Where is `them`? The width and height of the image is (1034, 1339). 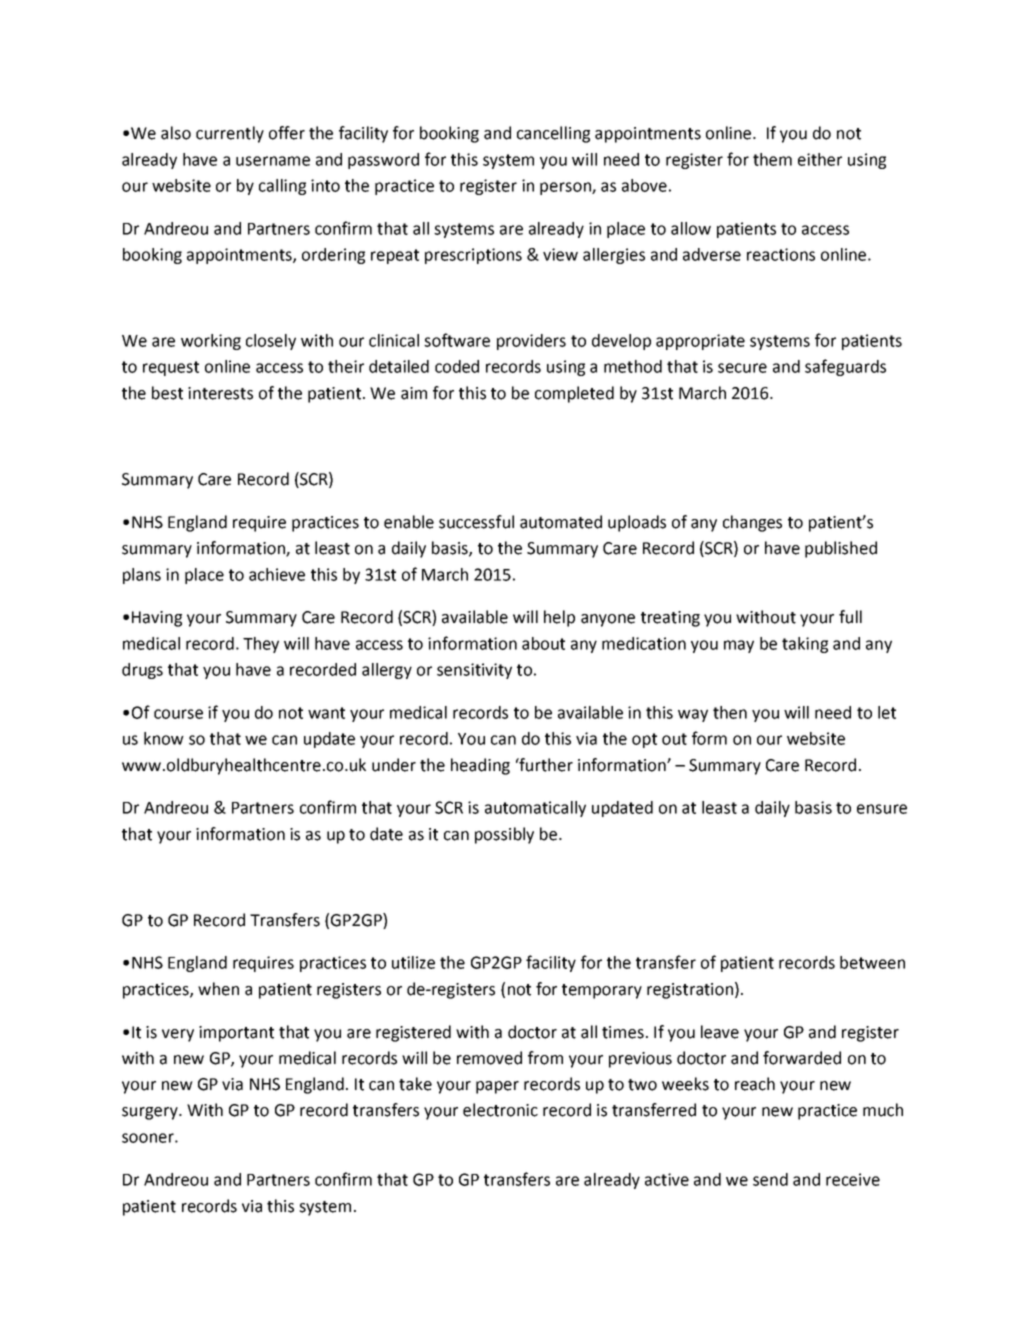 them is located at coordinates (772, 159).
